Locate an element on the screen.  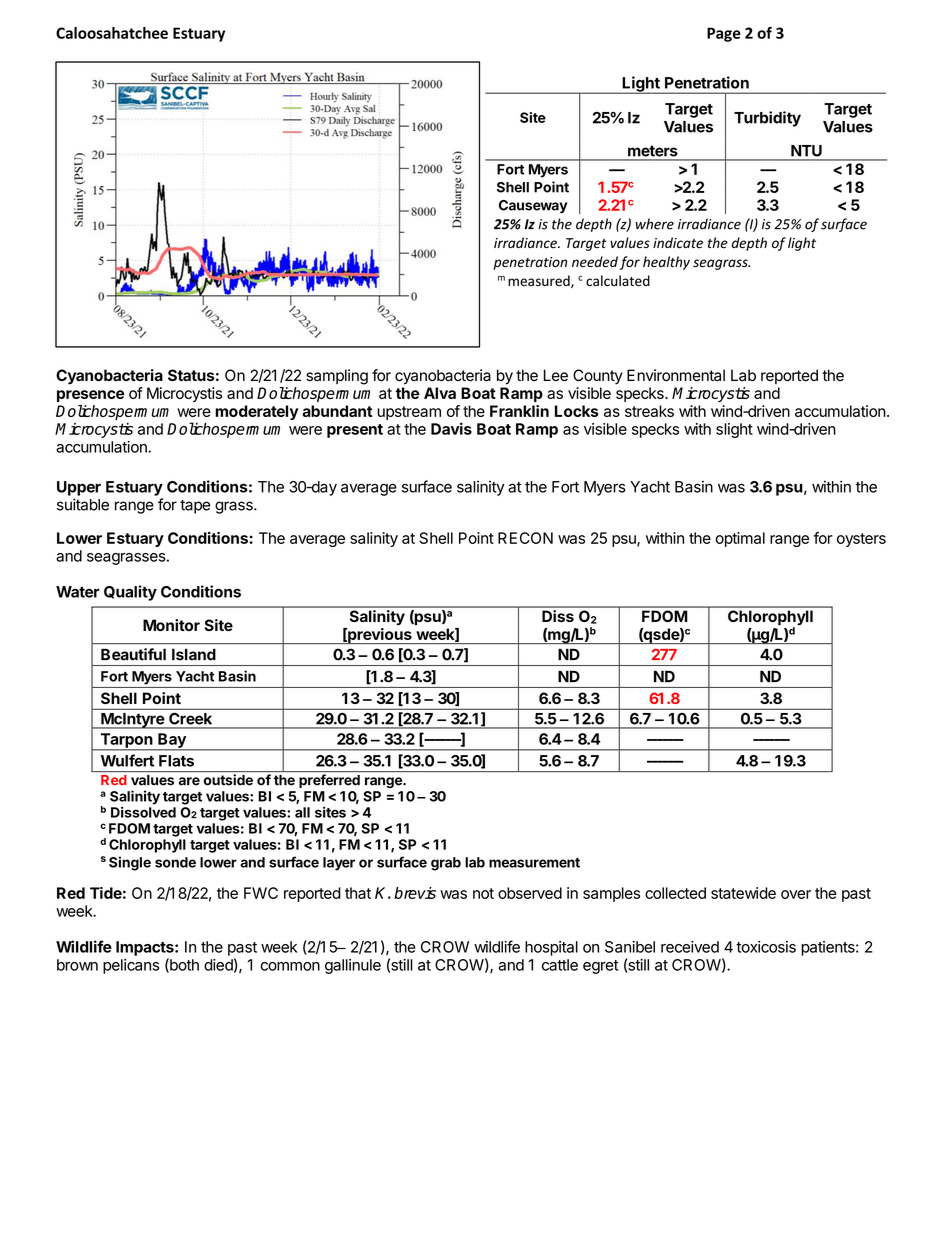
brown is located at coordinates (77, 965).
